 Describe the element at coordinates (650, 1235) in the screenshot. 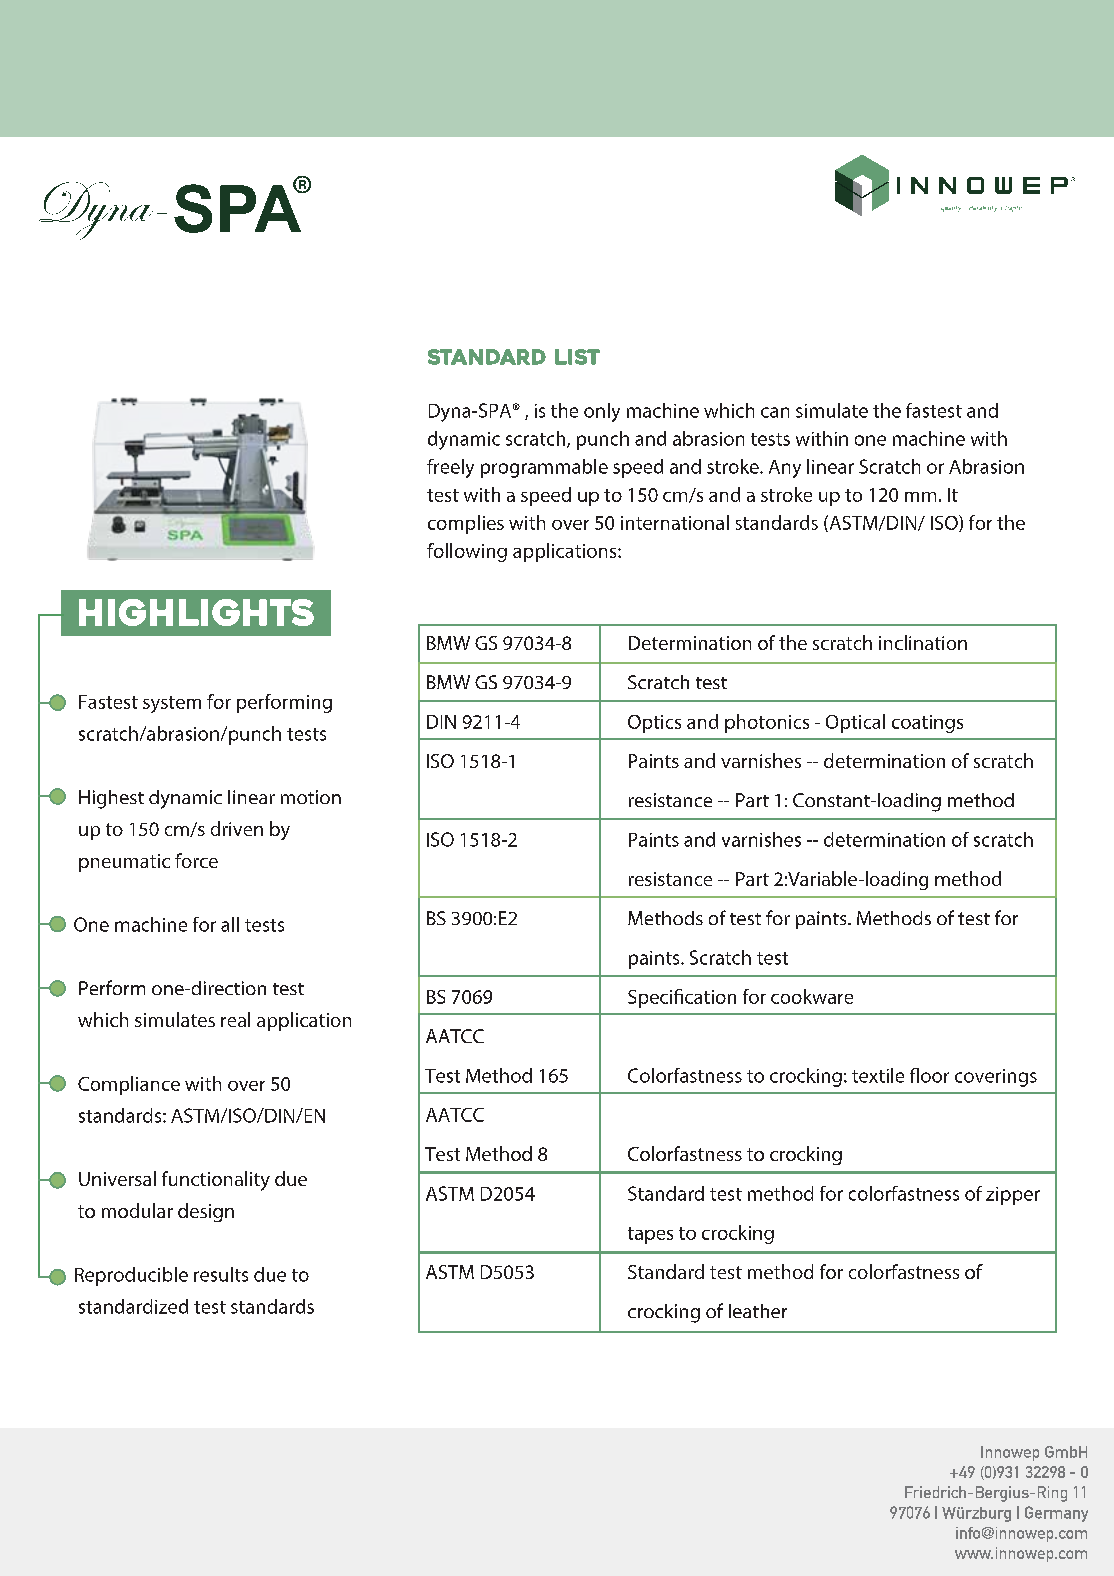

I see `tapes` at that location.
